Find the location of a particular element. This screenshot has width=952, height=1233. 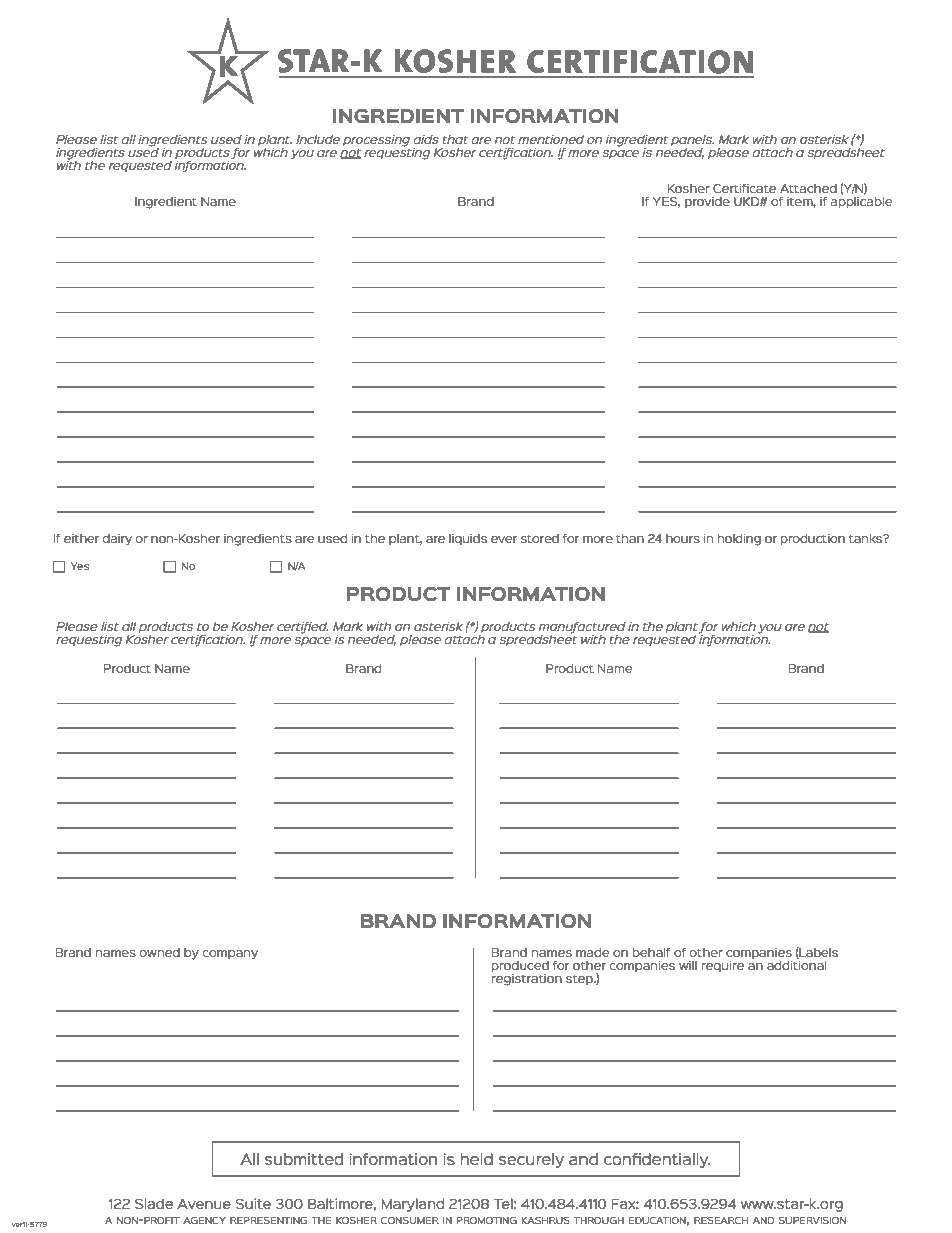

supervision is located at coordinates (812, 1220).
